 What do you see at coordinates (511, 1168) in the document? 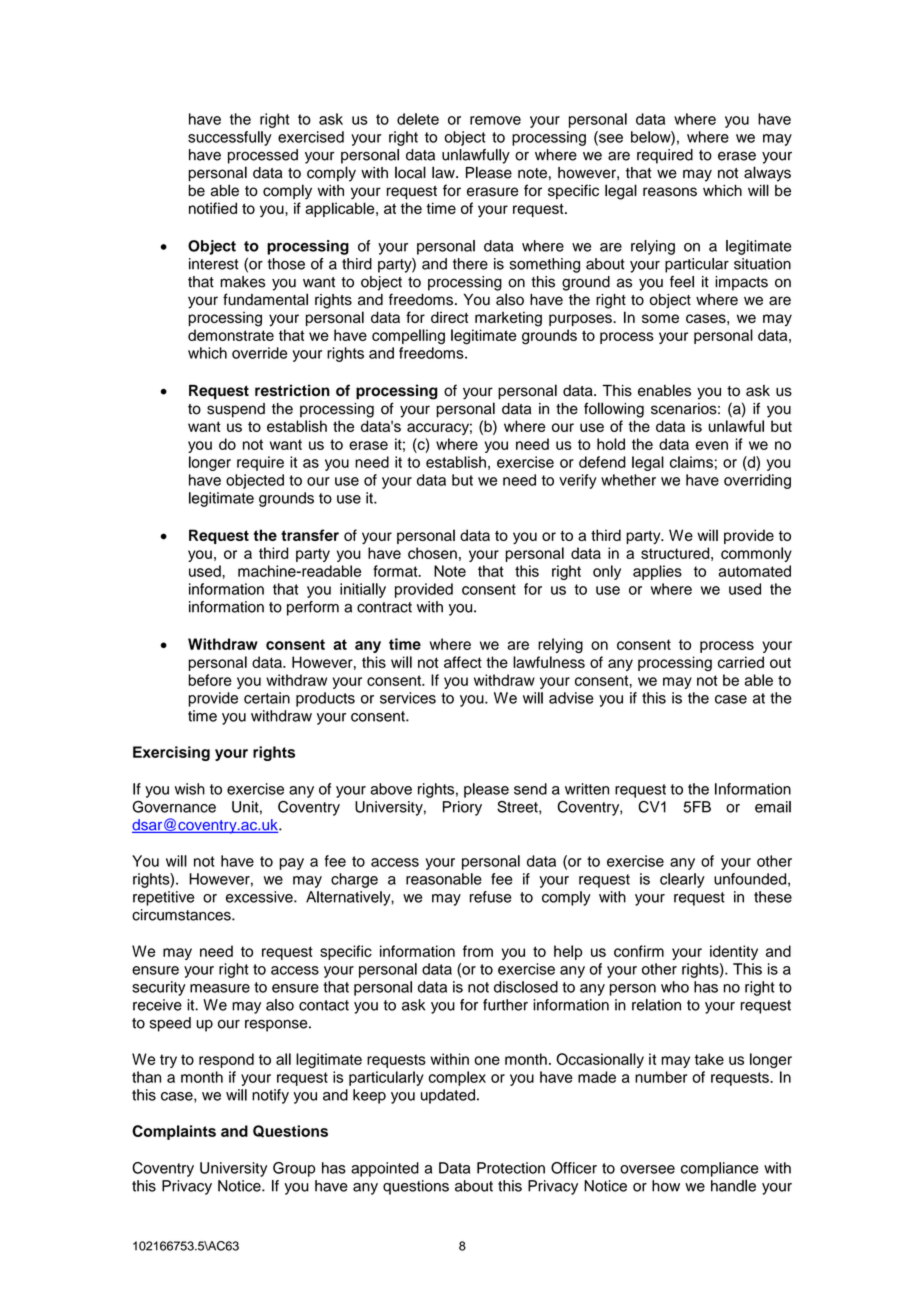
I see `Protection` at bounding box center [511, 1168].
